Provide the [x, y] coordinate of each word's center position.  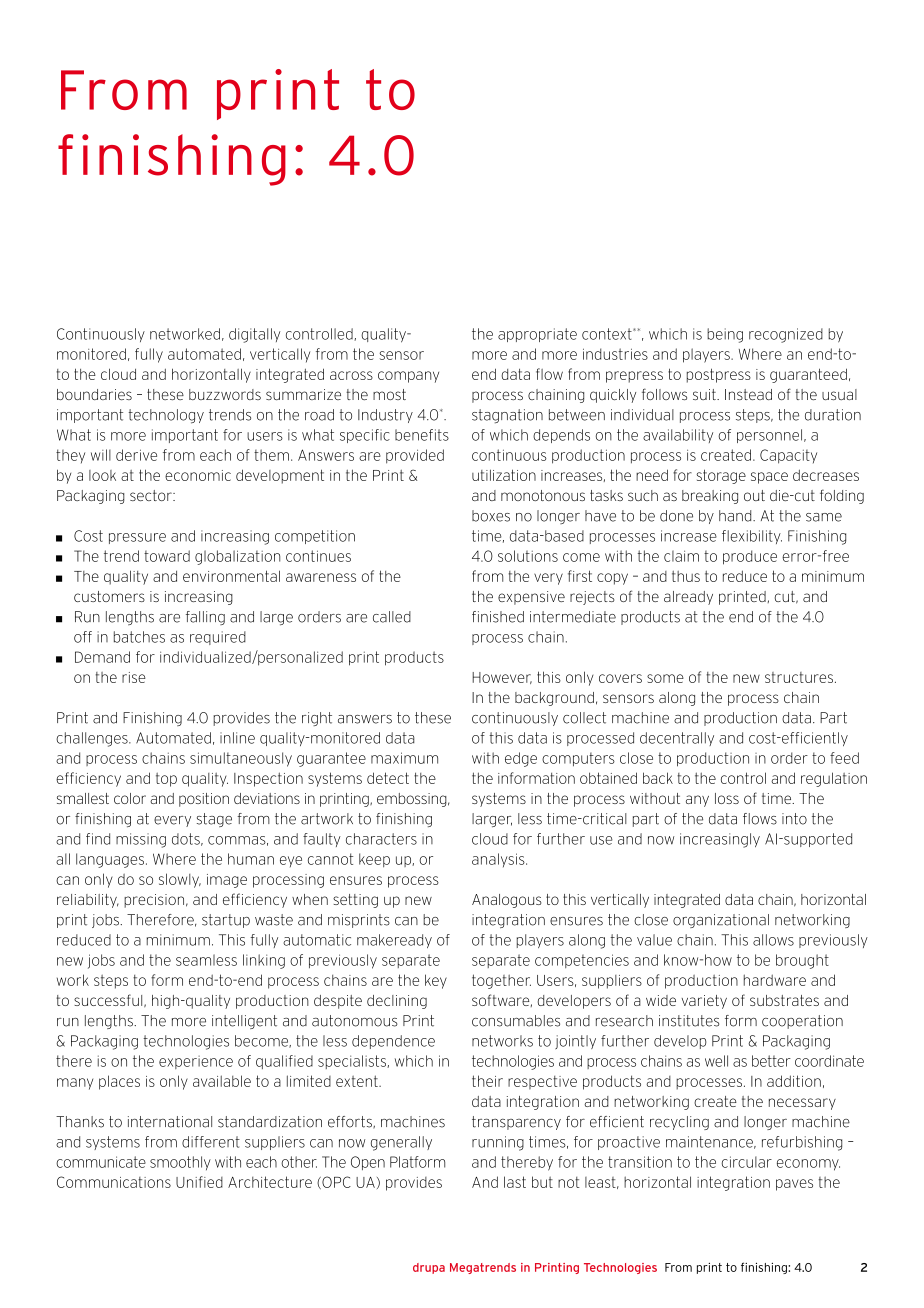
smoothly [180, 1163]
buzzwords [225, 394]
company [408, 377]
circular [746, 1162]
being [725, 335]
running [498, 1143]
